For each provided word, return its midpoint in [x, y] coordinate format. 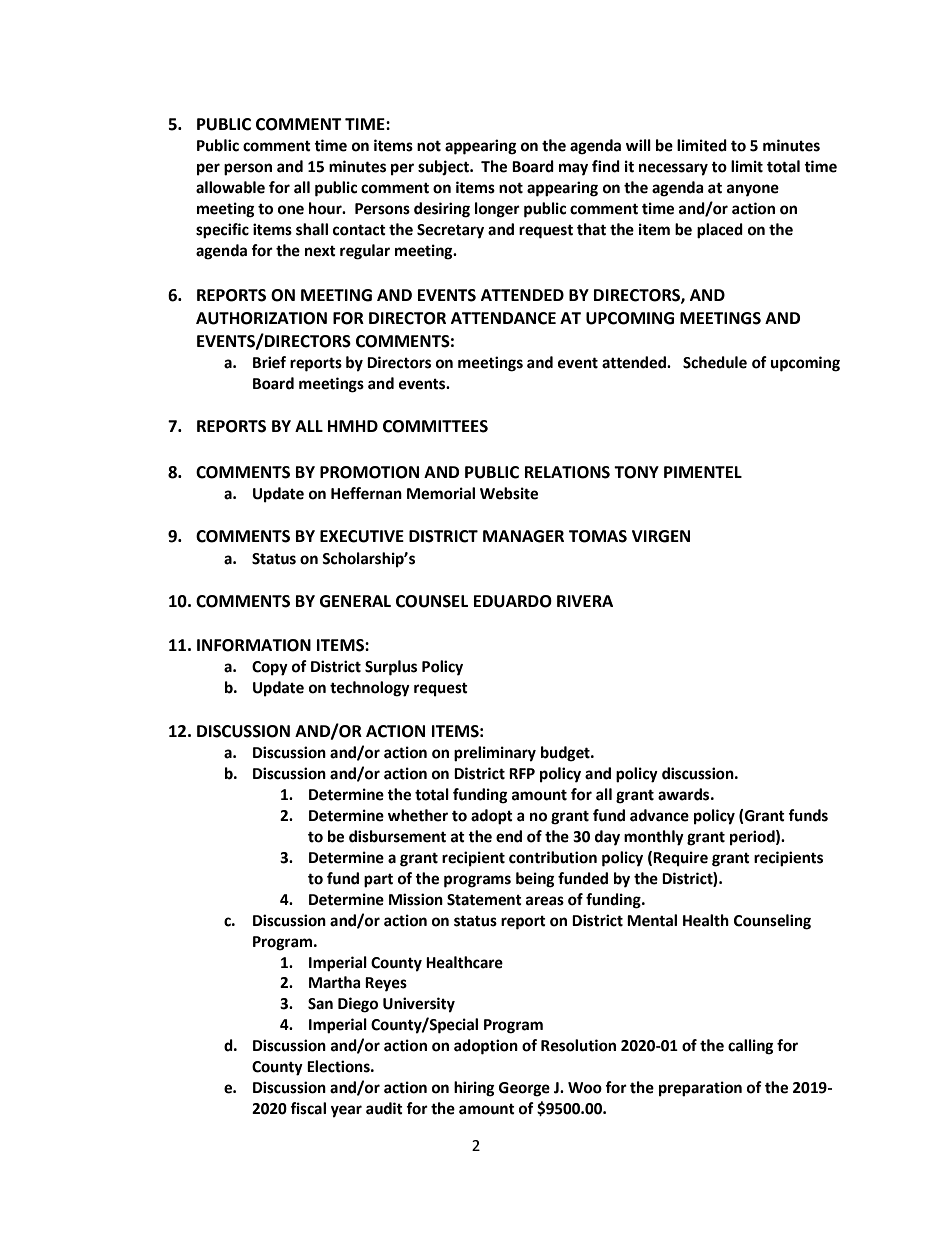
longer [497, 210]
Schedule [715, 362]
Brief [269, 362]
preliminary [495, 754]
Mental [652, 920]
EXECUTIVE [362, 536]
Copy [270, 668]
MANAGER [523, 536]
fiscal [308, 1108]
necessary [673, 169]
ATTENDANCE [503, 318]
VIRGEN [661, 536]
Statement [484, 900]
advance [659, 815]
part [378, 881]
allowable [230, 187]
